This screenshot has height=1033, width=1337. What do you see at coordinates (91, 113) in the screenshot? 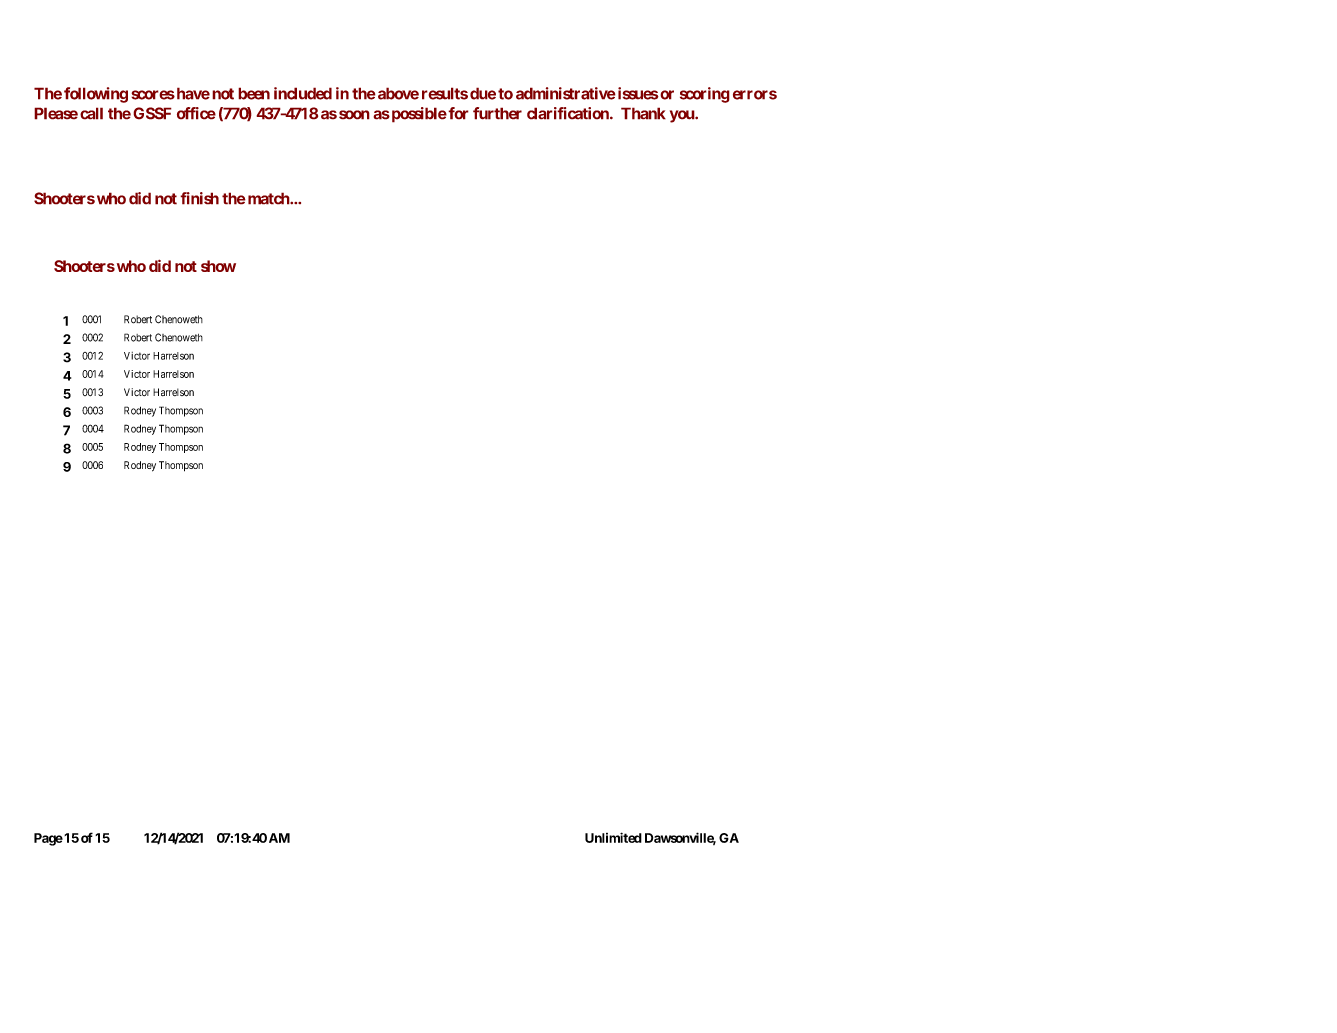
I see `call` at bounding box center [91, 113].
